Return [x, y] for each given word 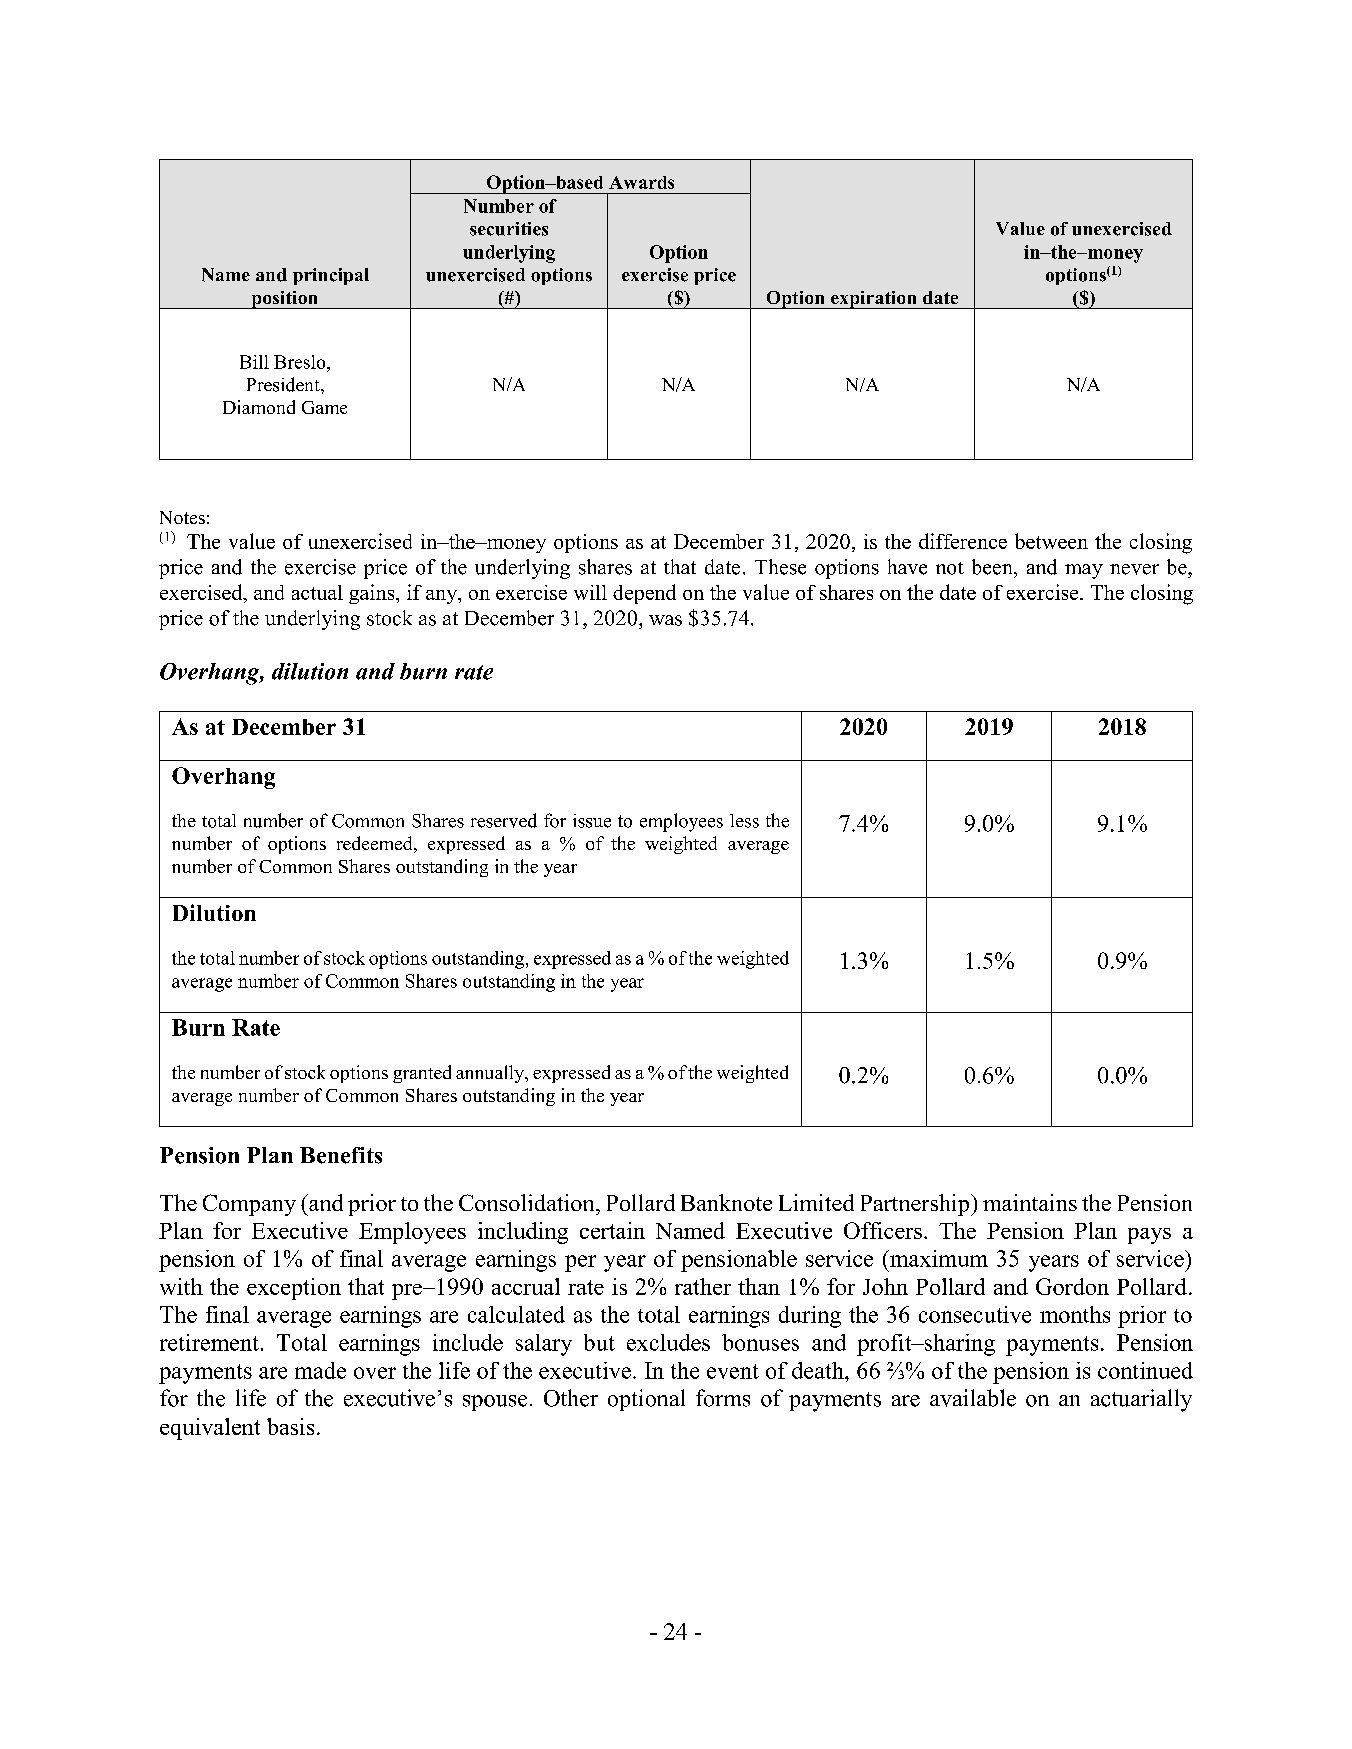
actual [317, 592]
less [744, 821]
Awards [641, 182]
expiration [873, 300]
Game [324, 407]
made [320, 1370]
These [780, 567]
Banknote [726, 1202]
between [1051, 541]
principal [331, 276]
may [1084, 571]
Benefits [341, 1155]
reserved [504, 820]
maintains [1030, 1202]
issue [592, 821]
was [665, 620]
